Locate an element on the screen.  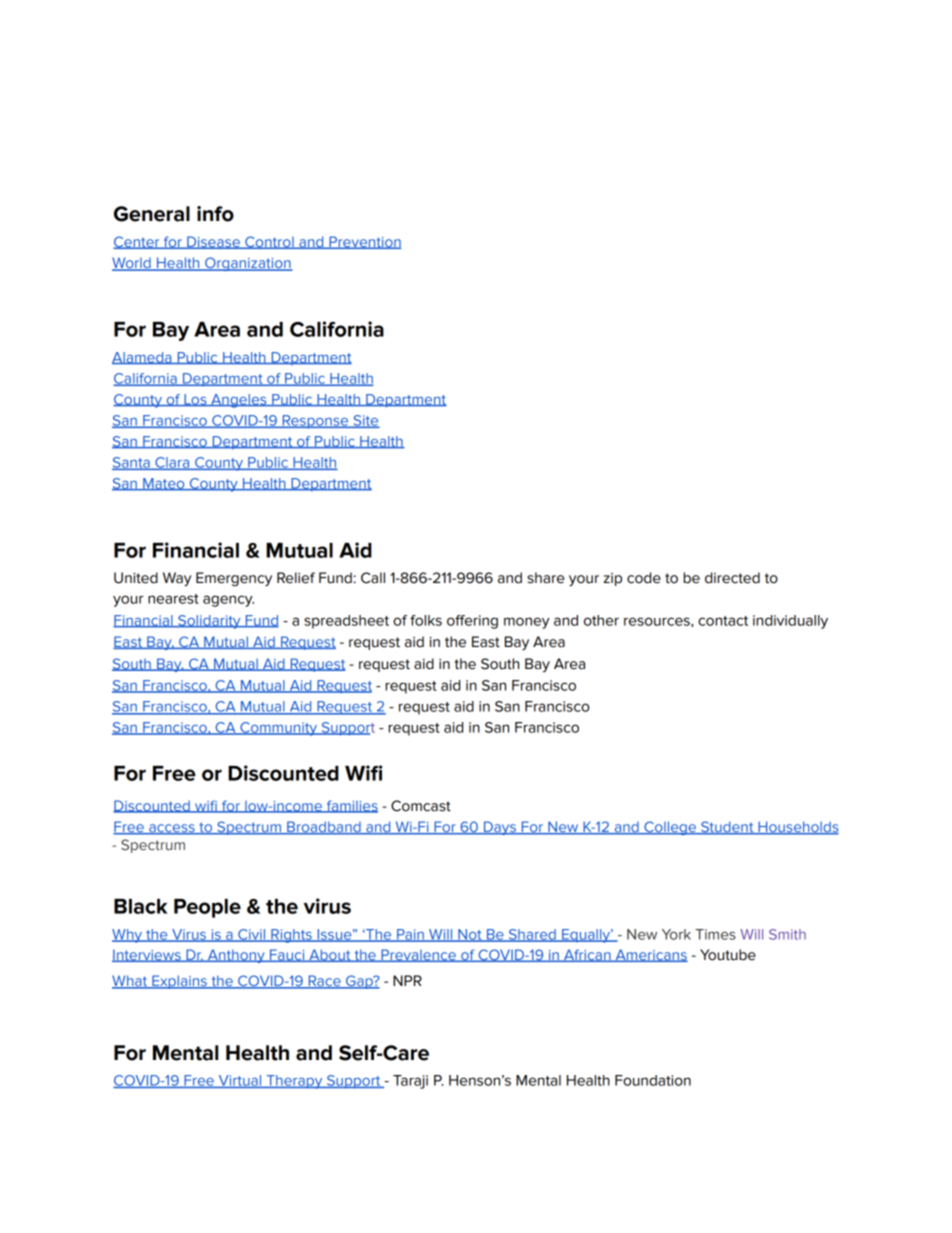
Prevention is located at coordinates (364, 242).
